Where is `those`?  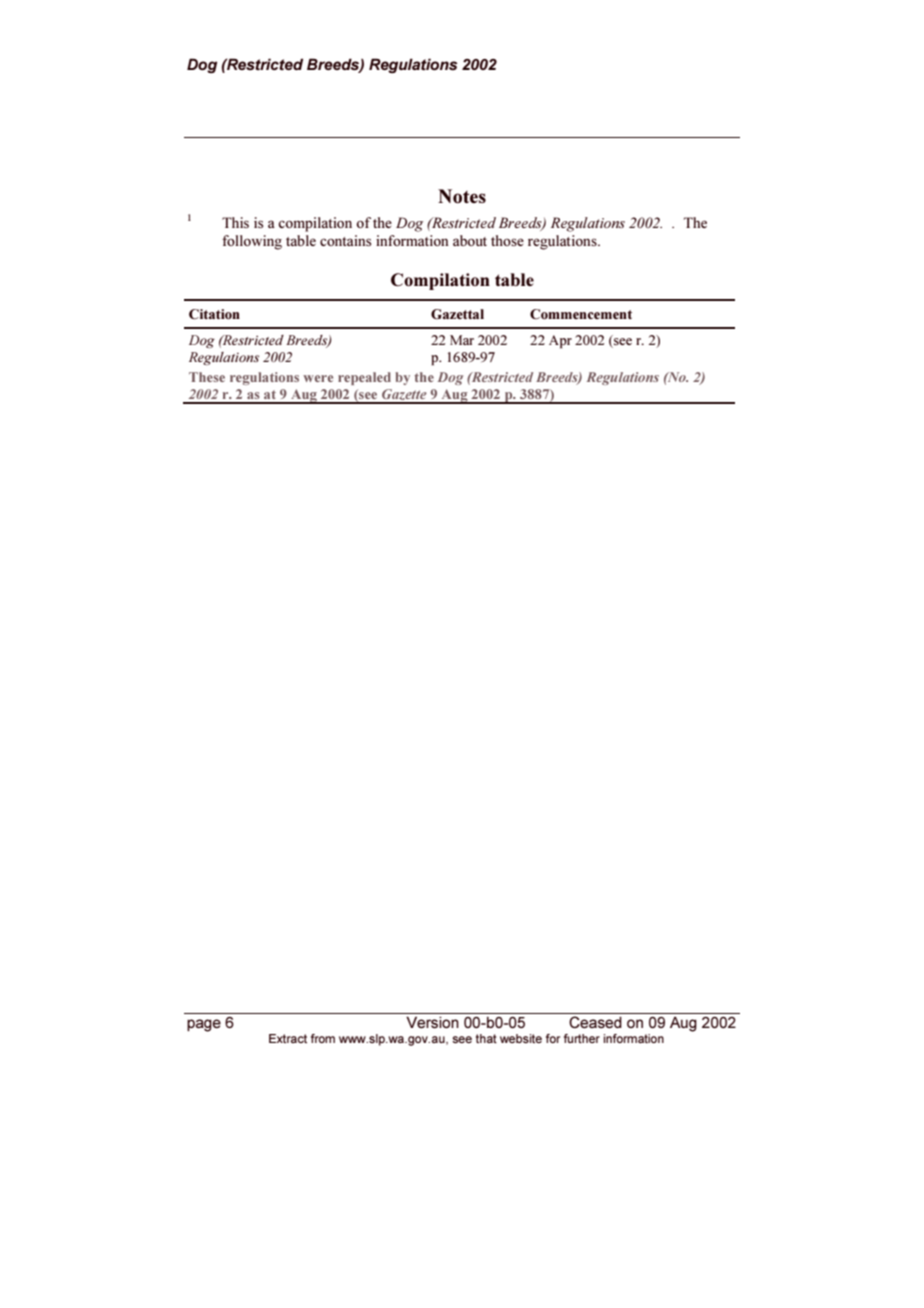 those is located at coordinates (507, 240).
